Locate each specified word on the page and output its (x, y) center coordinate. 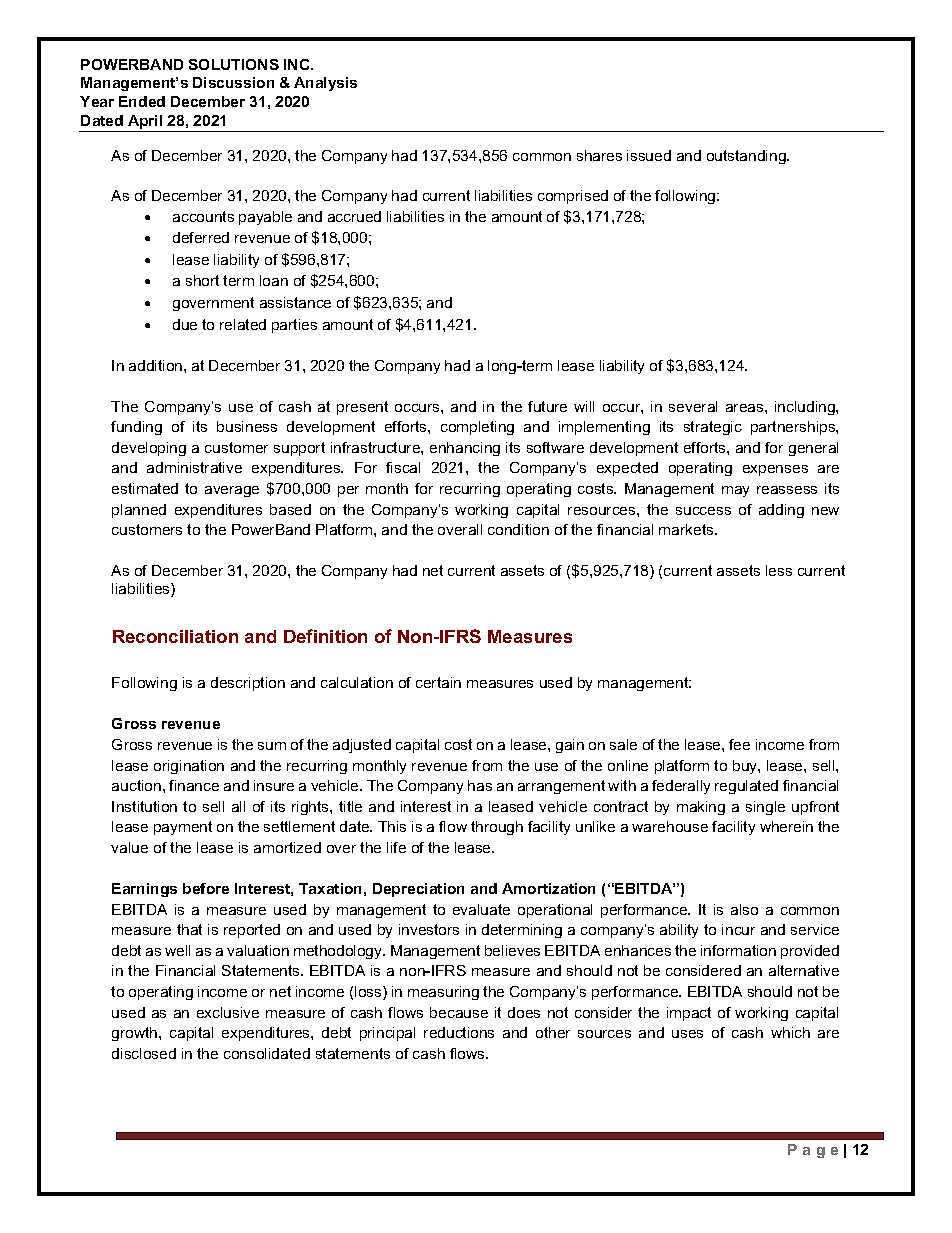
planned (139, 511)
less (779, 570)
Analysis (325, 84)
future (547, 406)
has (480, 785)
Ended (142, 101)
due (185, 324)
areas (746, 408)
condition (518, 529)
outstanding (747, 157)
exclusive (228, 1012)
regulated (746, 787)
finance (194, 785)
